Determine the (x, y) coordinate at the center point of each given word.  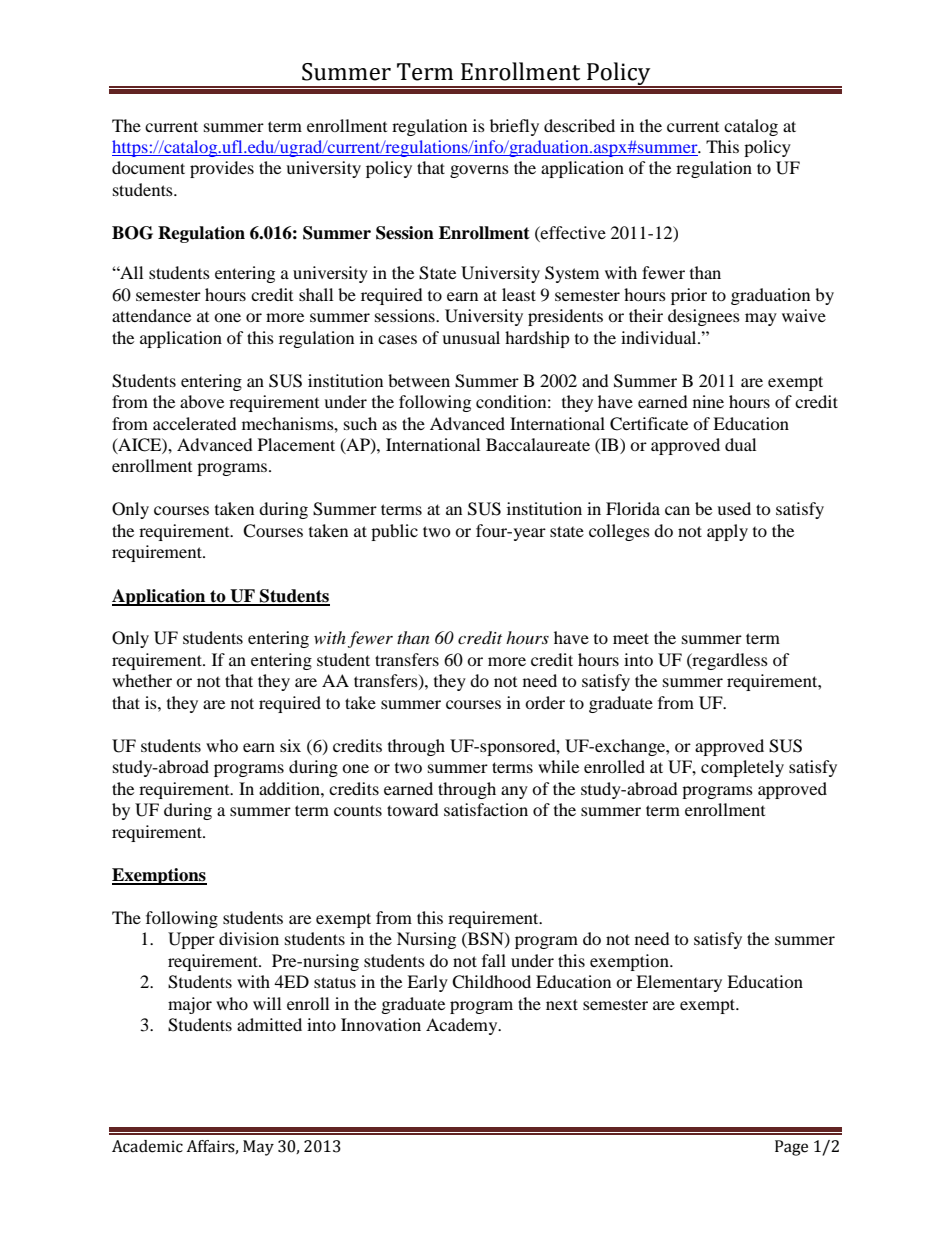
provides (222, 169)
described (579, 125)
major (190, 1005)
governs (479, 171)
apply (727, 532)
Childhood (491, 982)
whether (142, 680)
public (394, 532)
